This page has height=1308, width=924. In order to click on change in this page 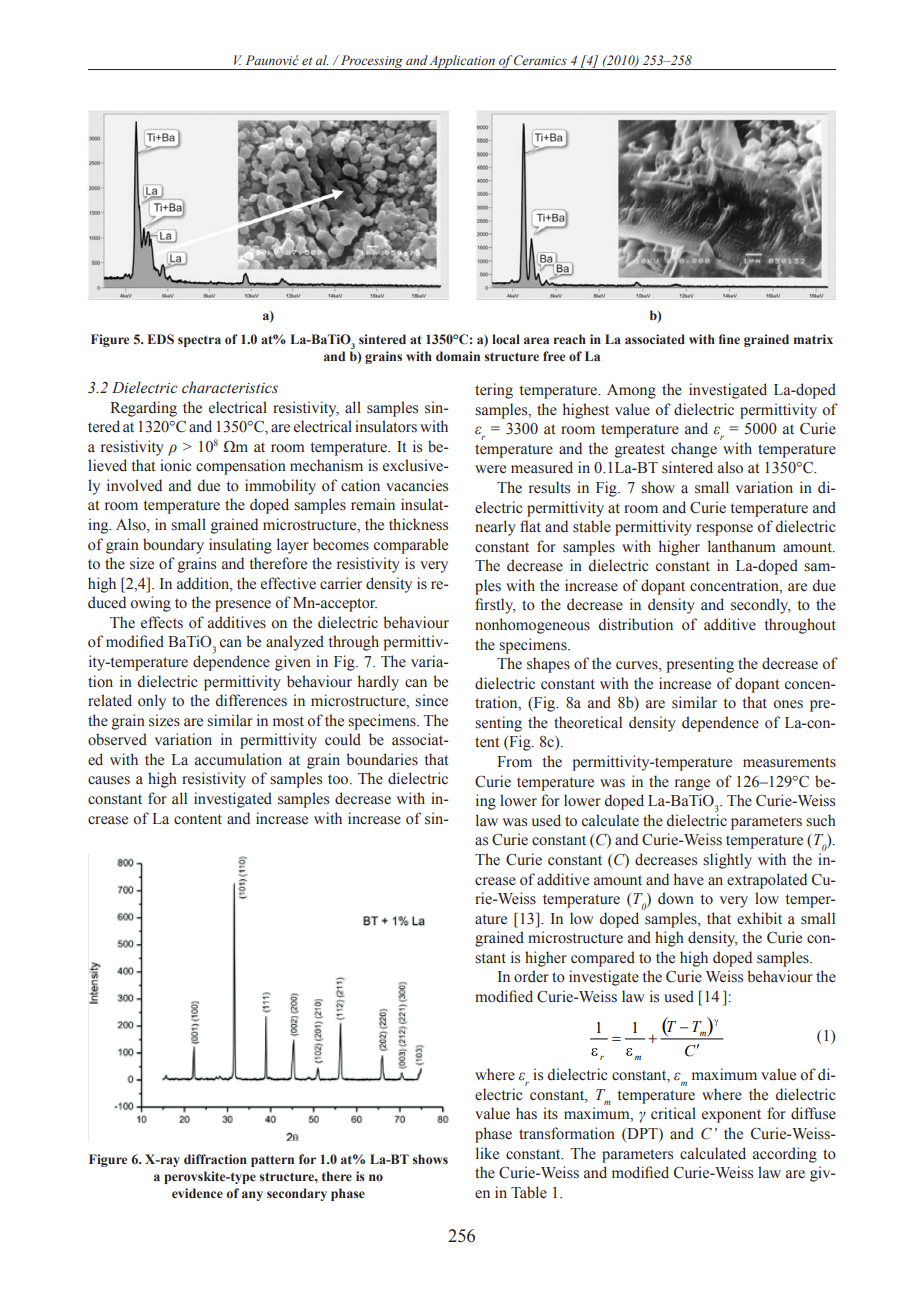, I will do `click(694, 450)`.
